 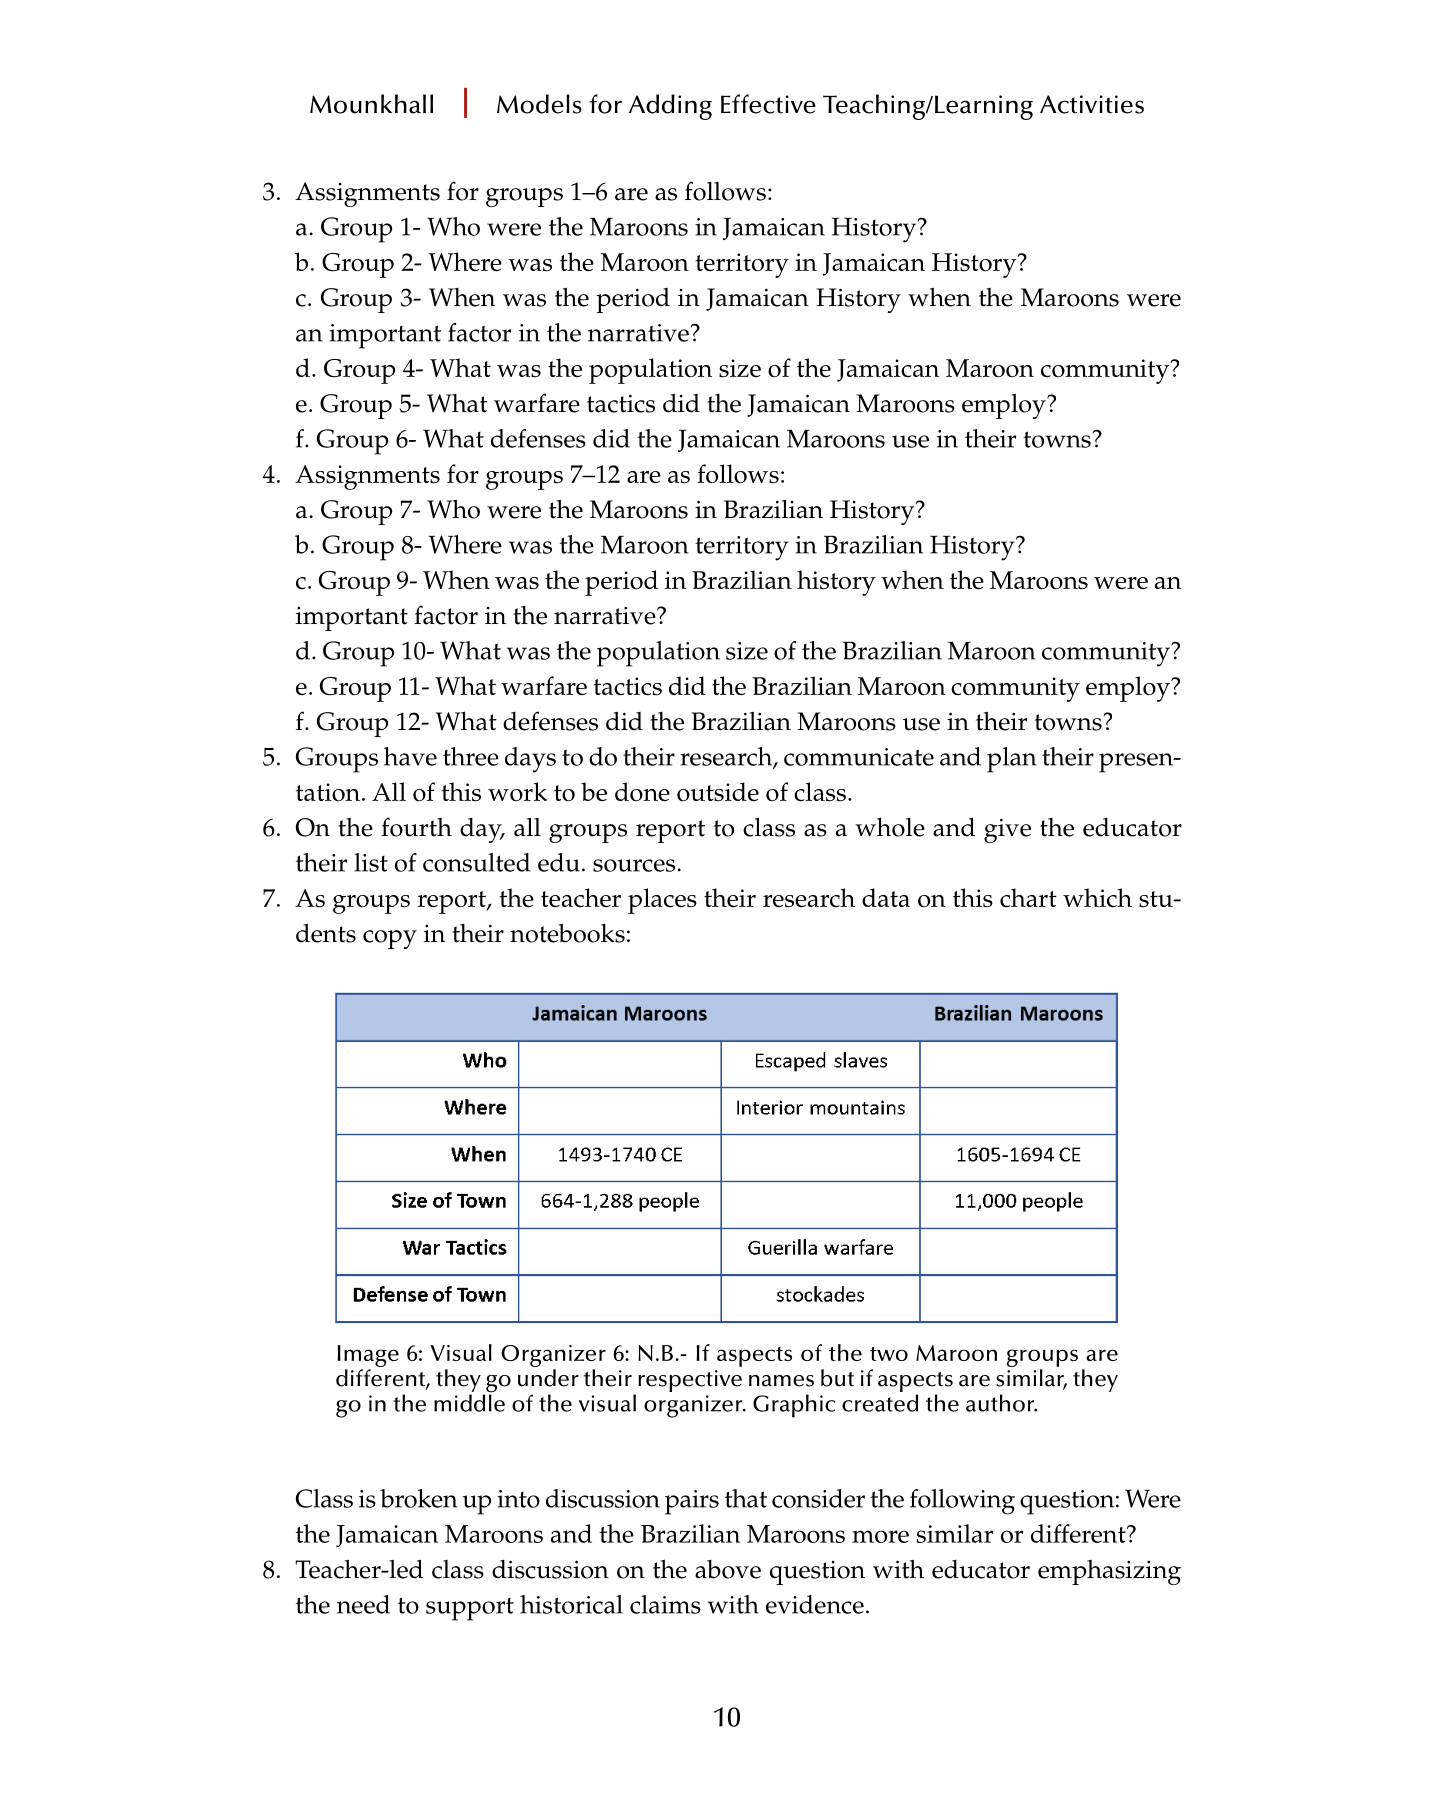 What do you see at coordinates (962, 1502) in the document?
I see `following` at bounding box center [962, 1502].
